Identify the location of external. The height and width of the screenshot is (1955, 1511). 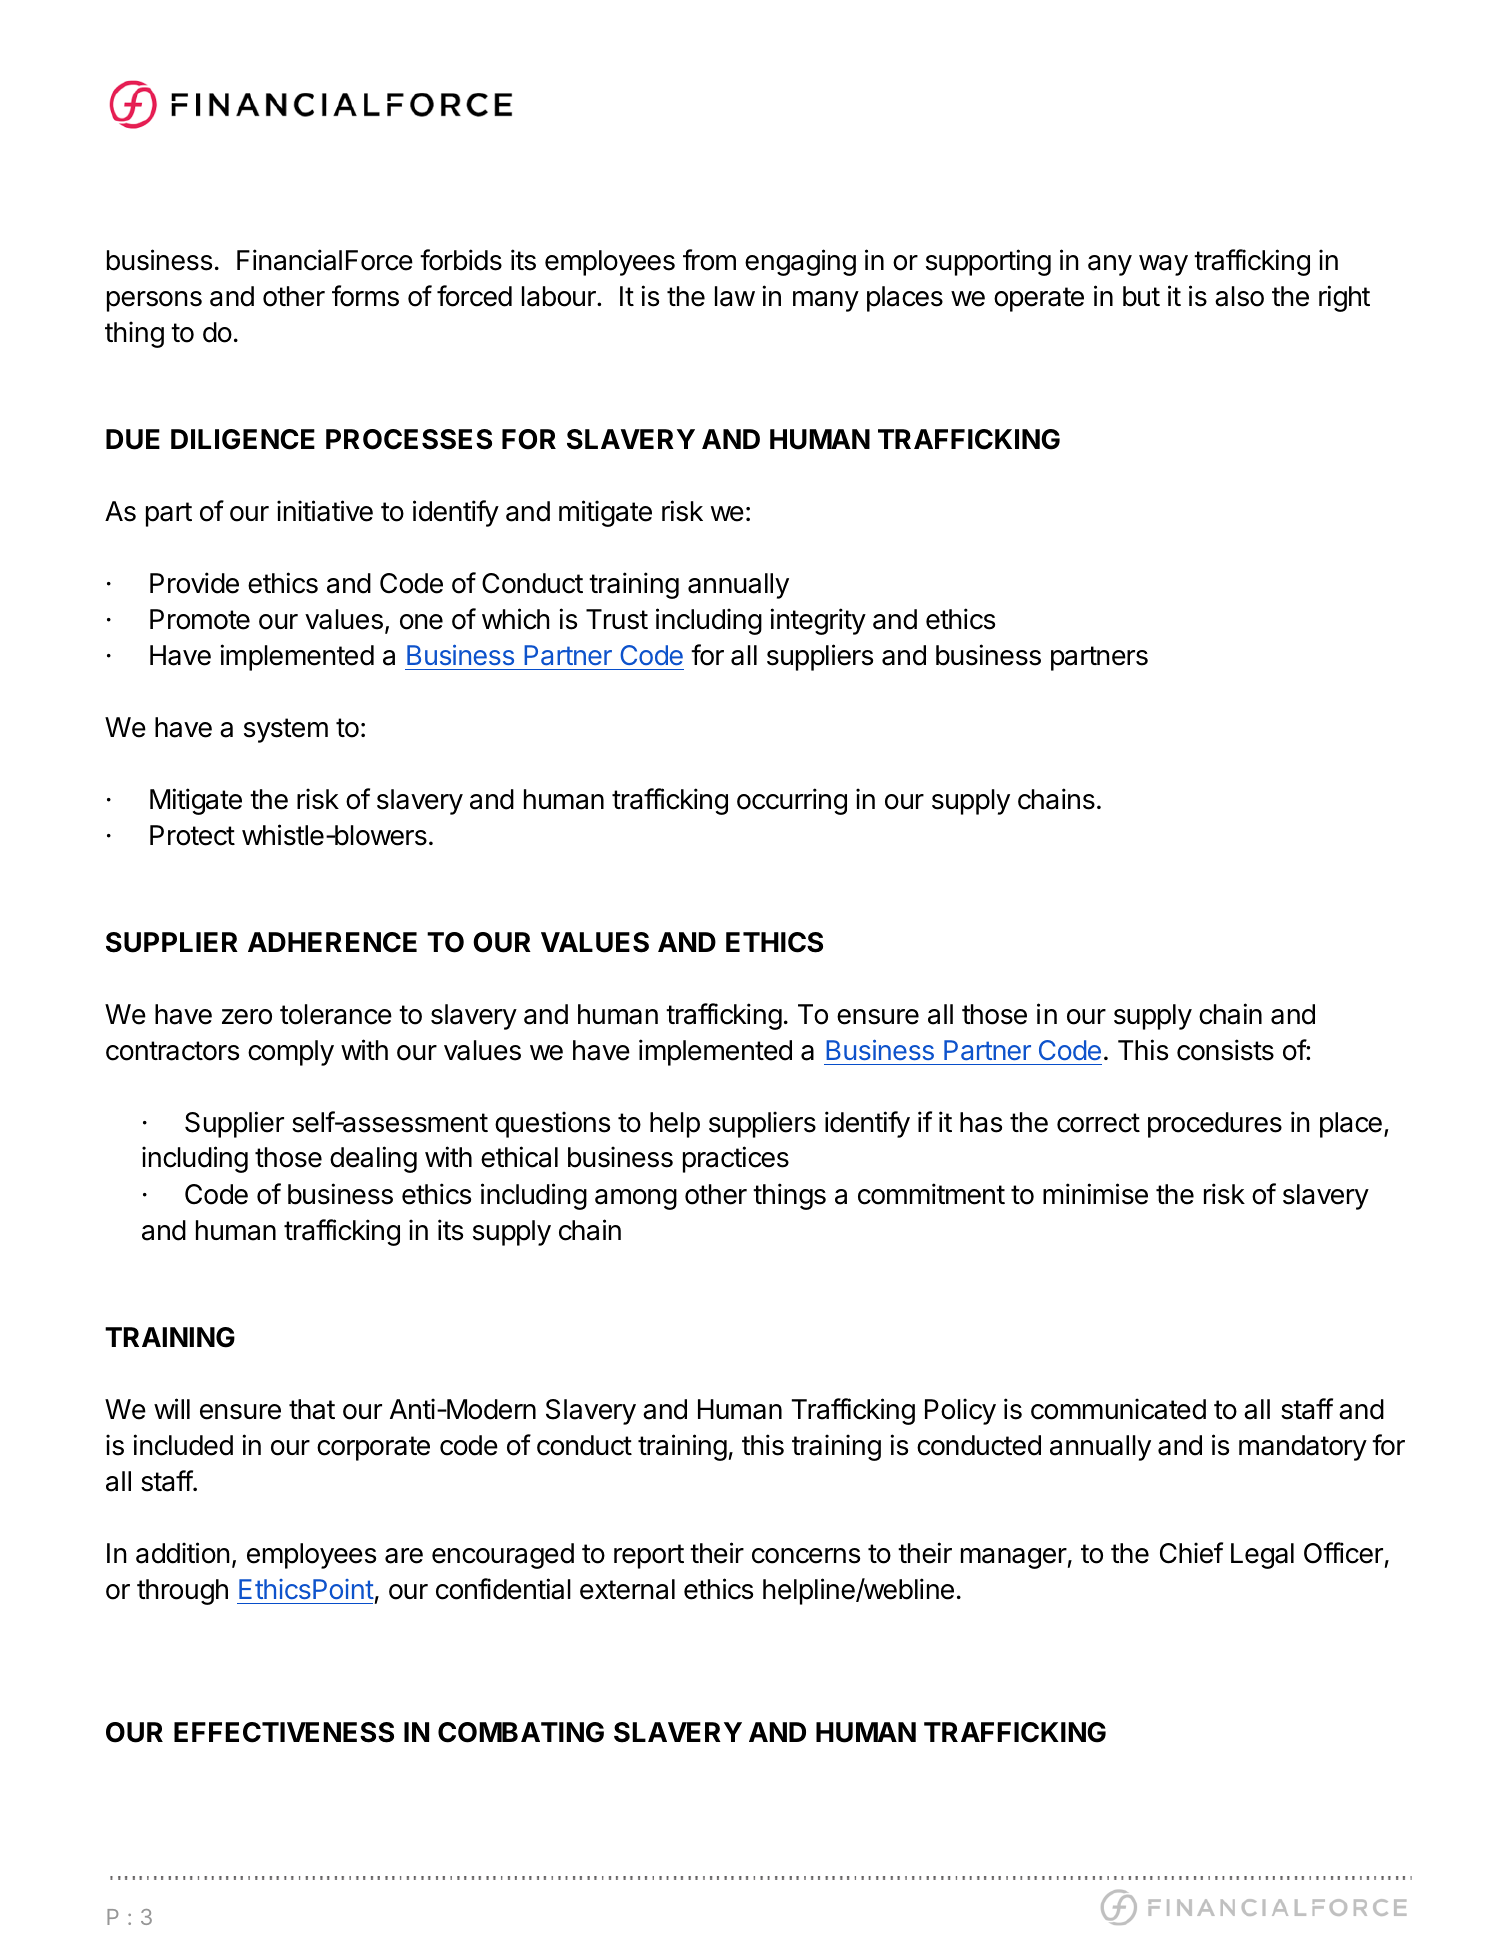
(627, 1589).
